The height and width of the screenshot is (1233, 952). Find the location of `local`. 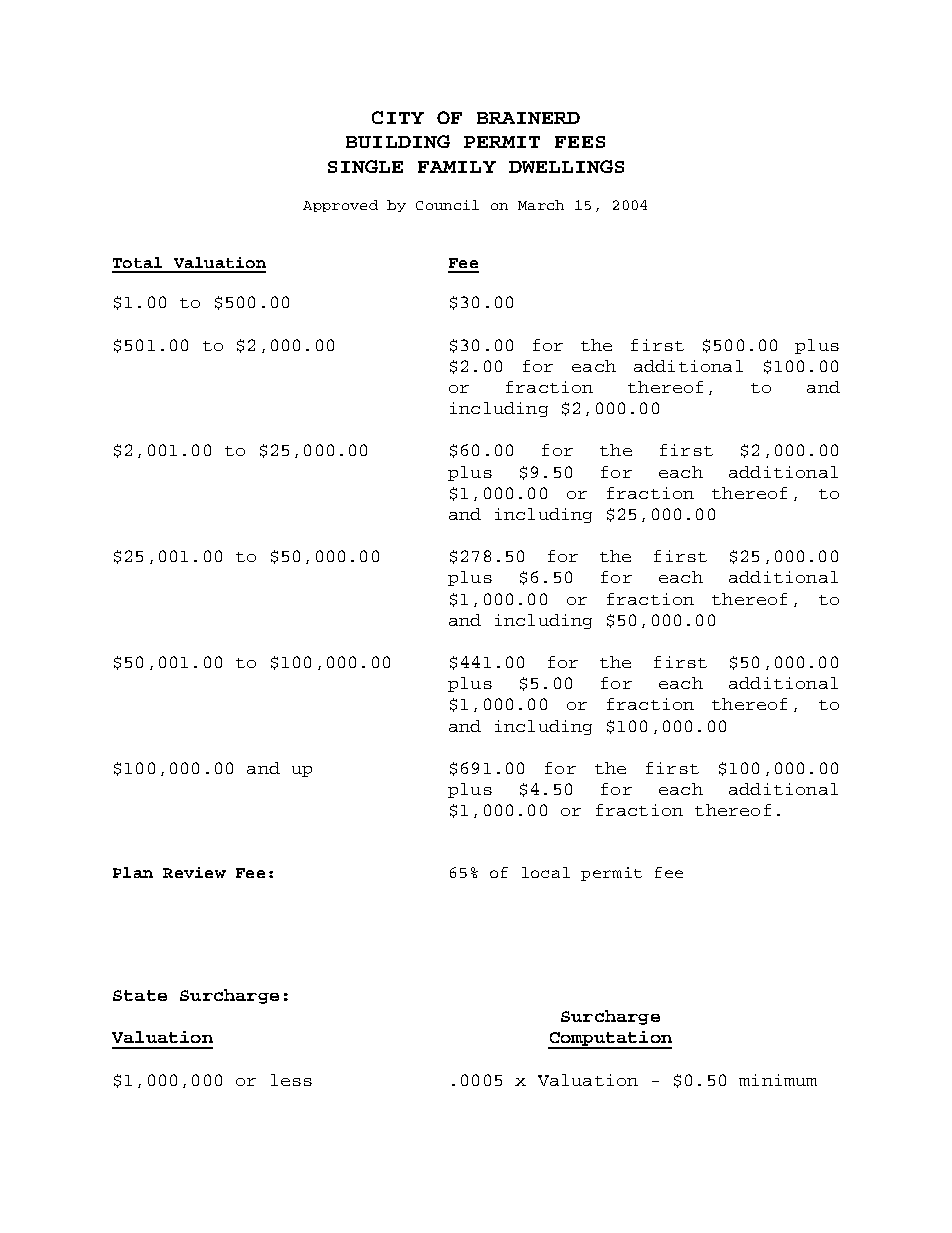

local is located at coordinates (546, 872).
